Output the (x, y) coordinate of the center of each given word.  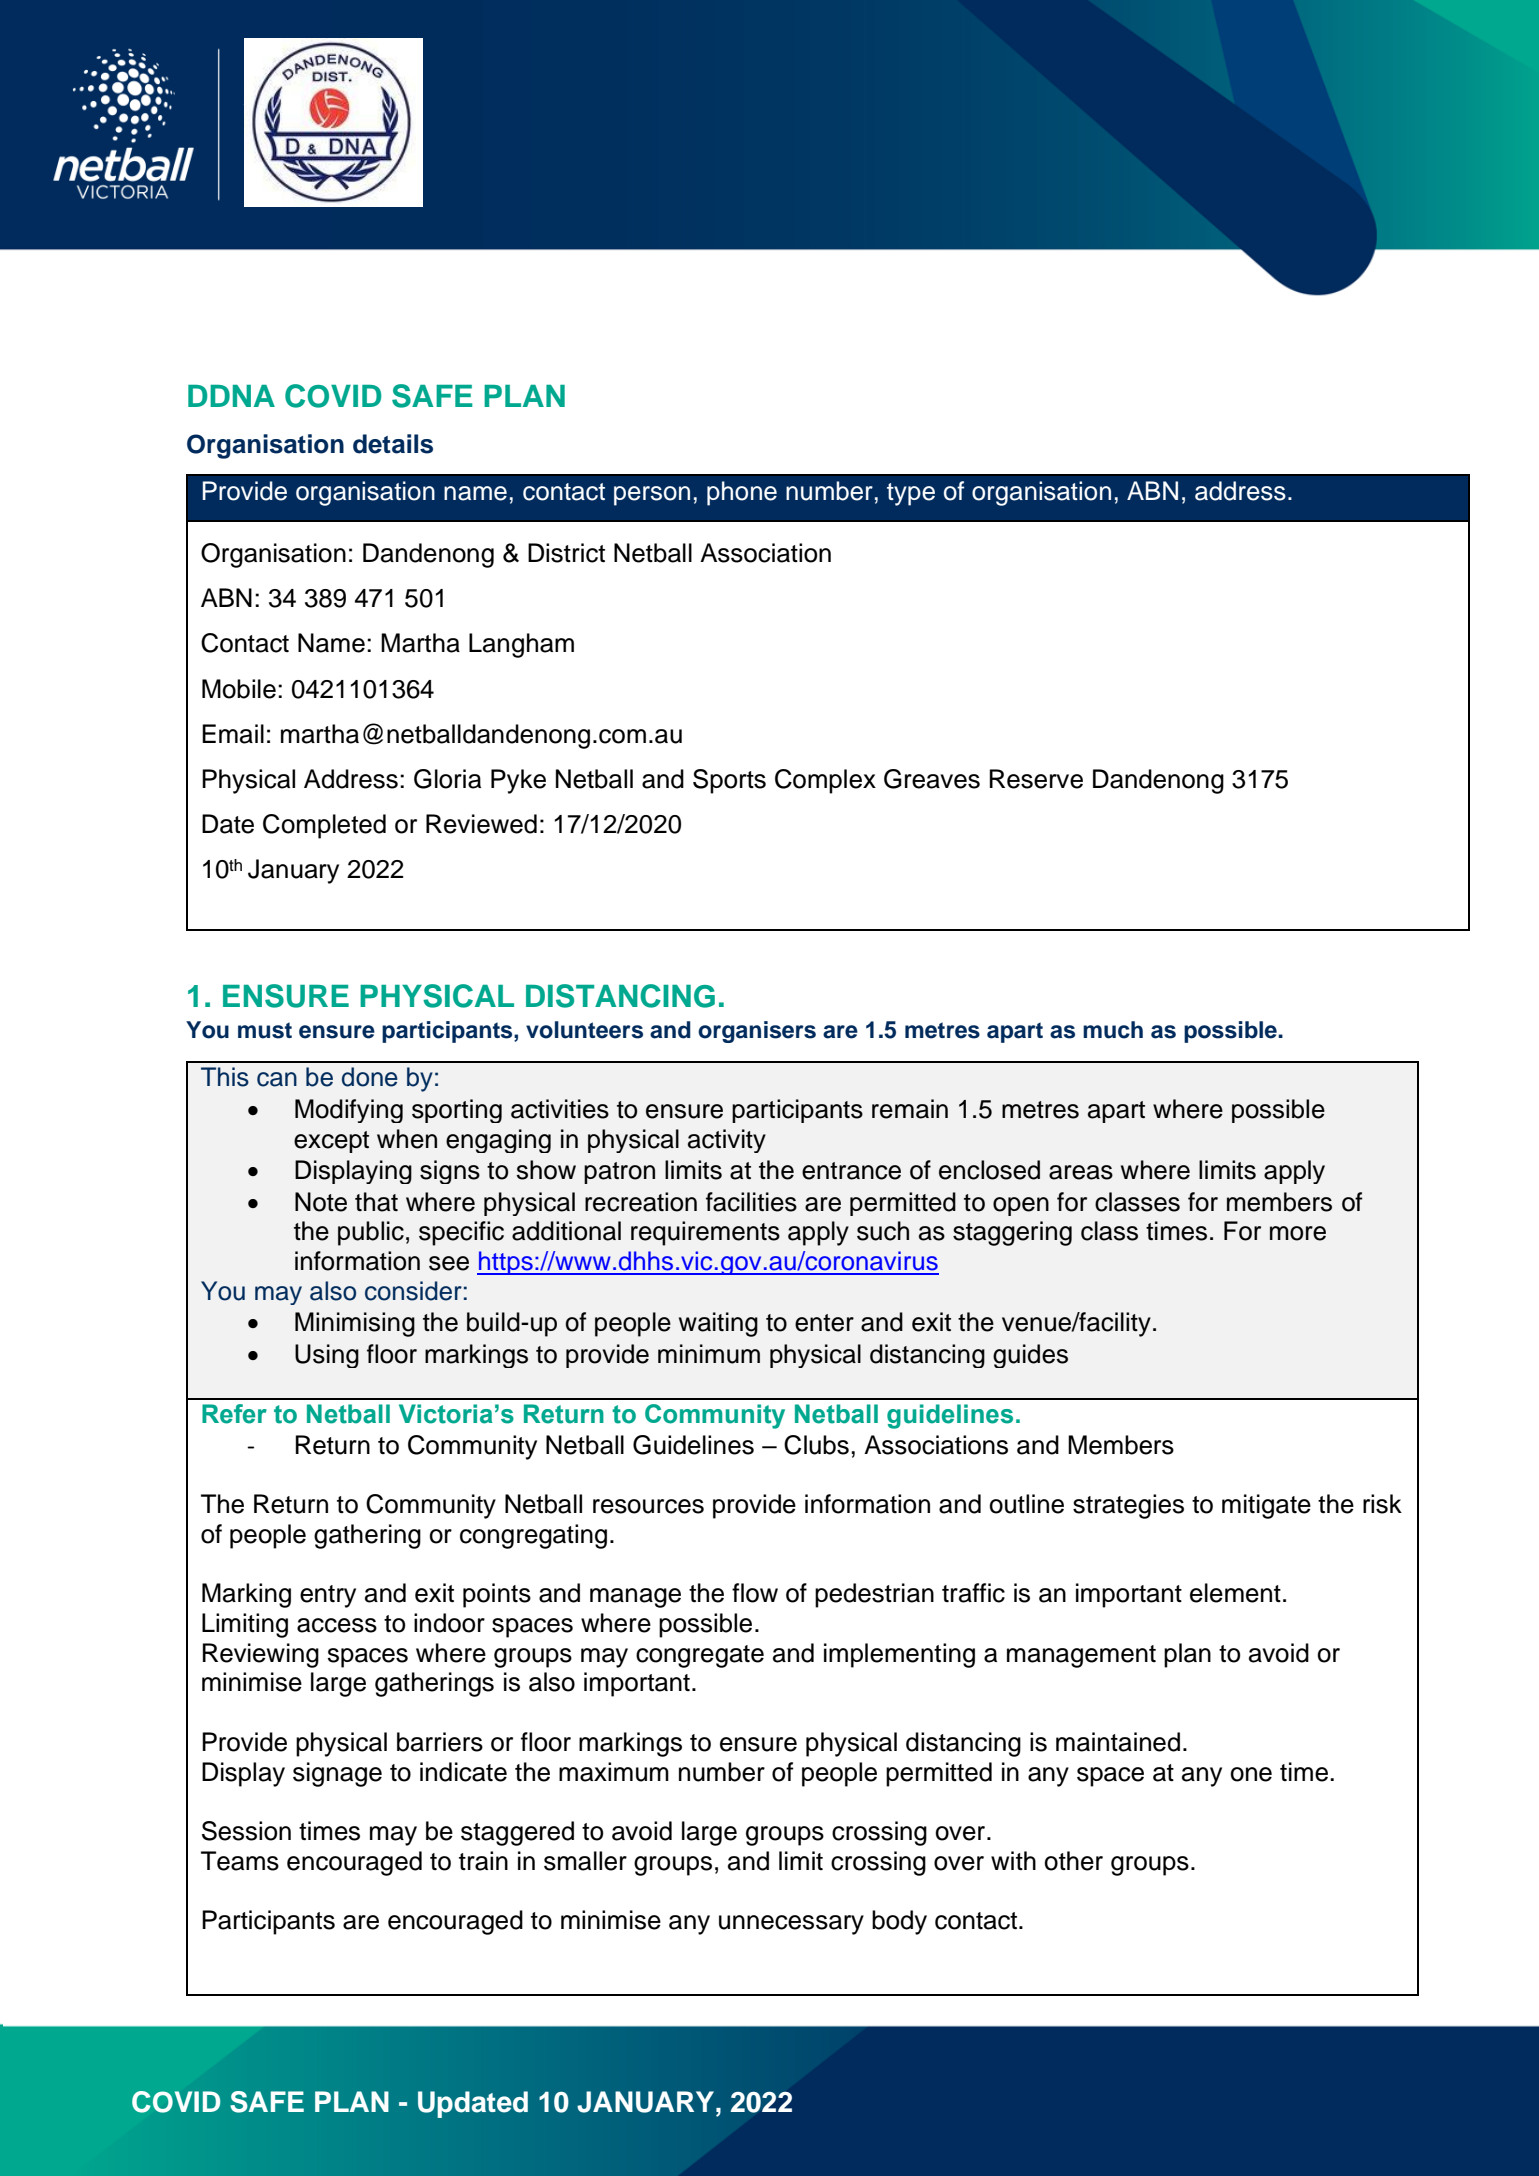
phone (742, 493)
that (376, 1202)
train (483, 1861)
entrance (851, 1171)
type (911, 494)
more (1298, 1233)
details (393, 444)
